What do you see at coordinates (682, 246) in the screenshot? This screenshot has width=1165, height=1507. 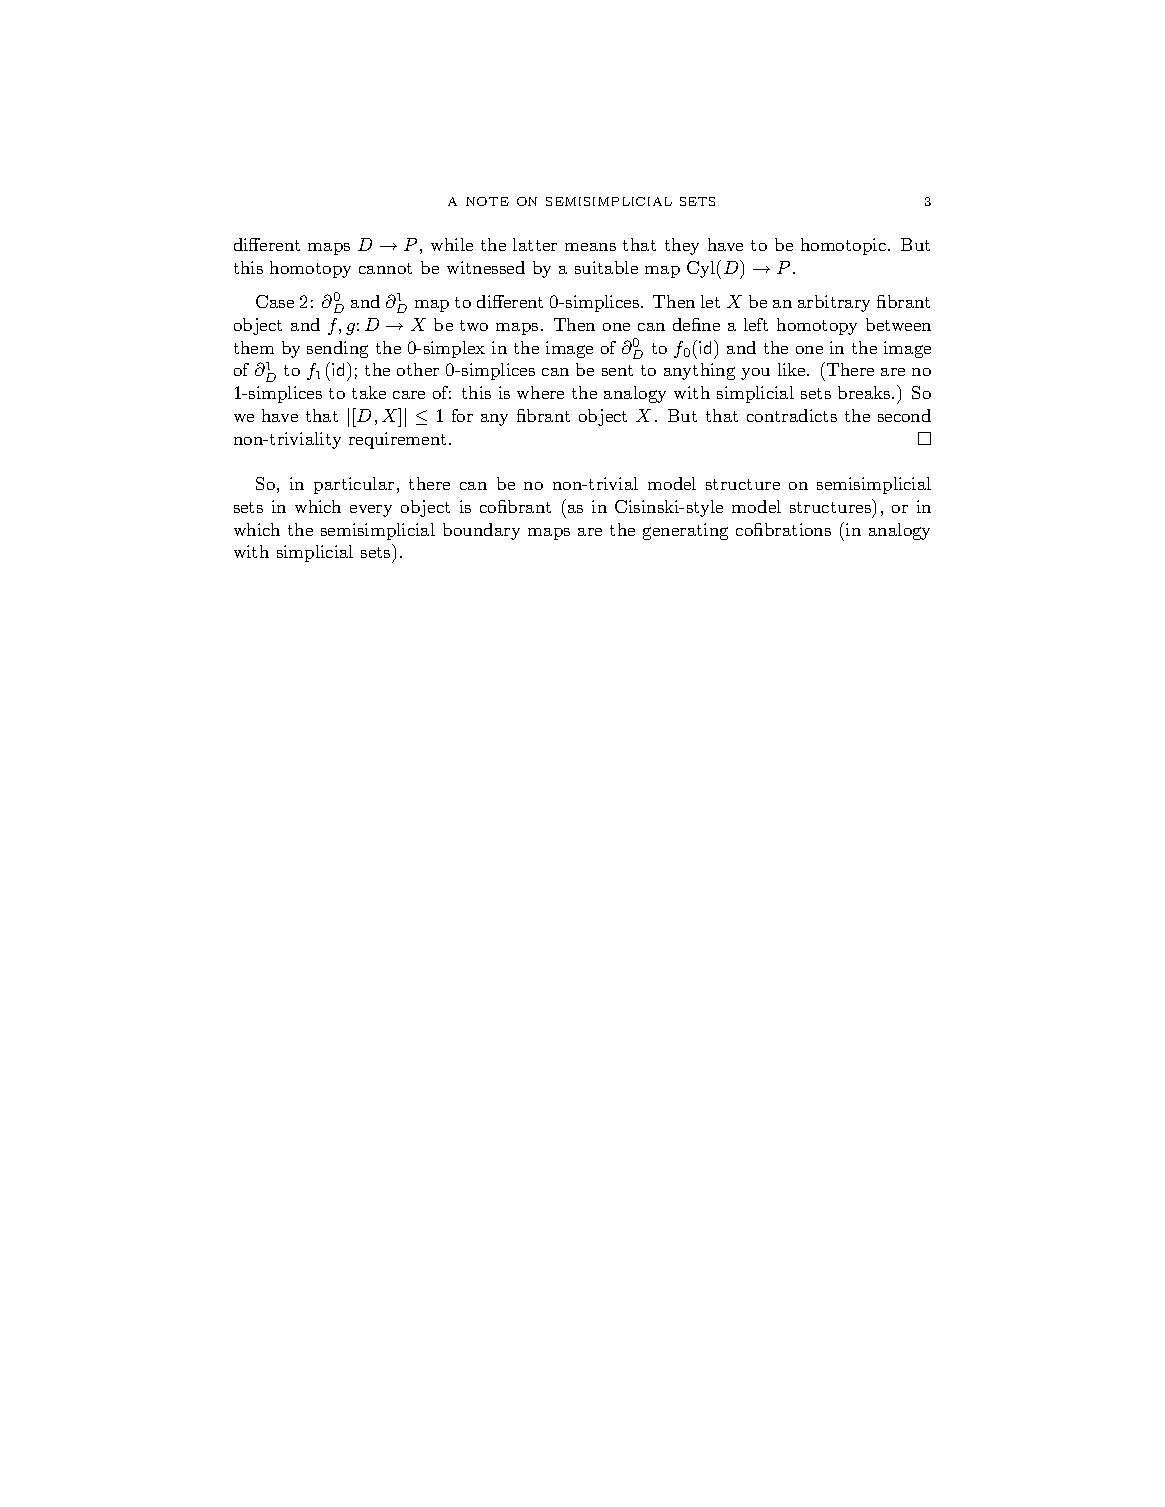 I see `they` at bounding box center [682, 246].
